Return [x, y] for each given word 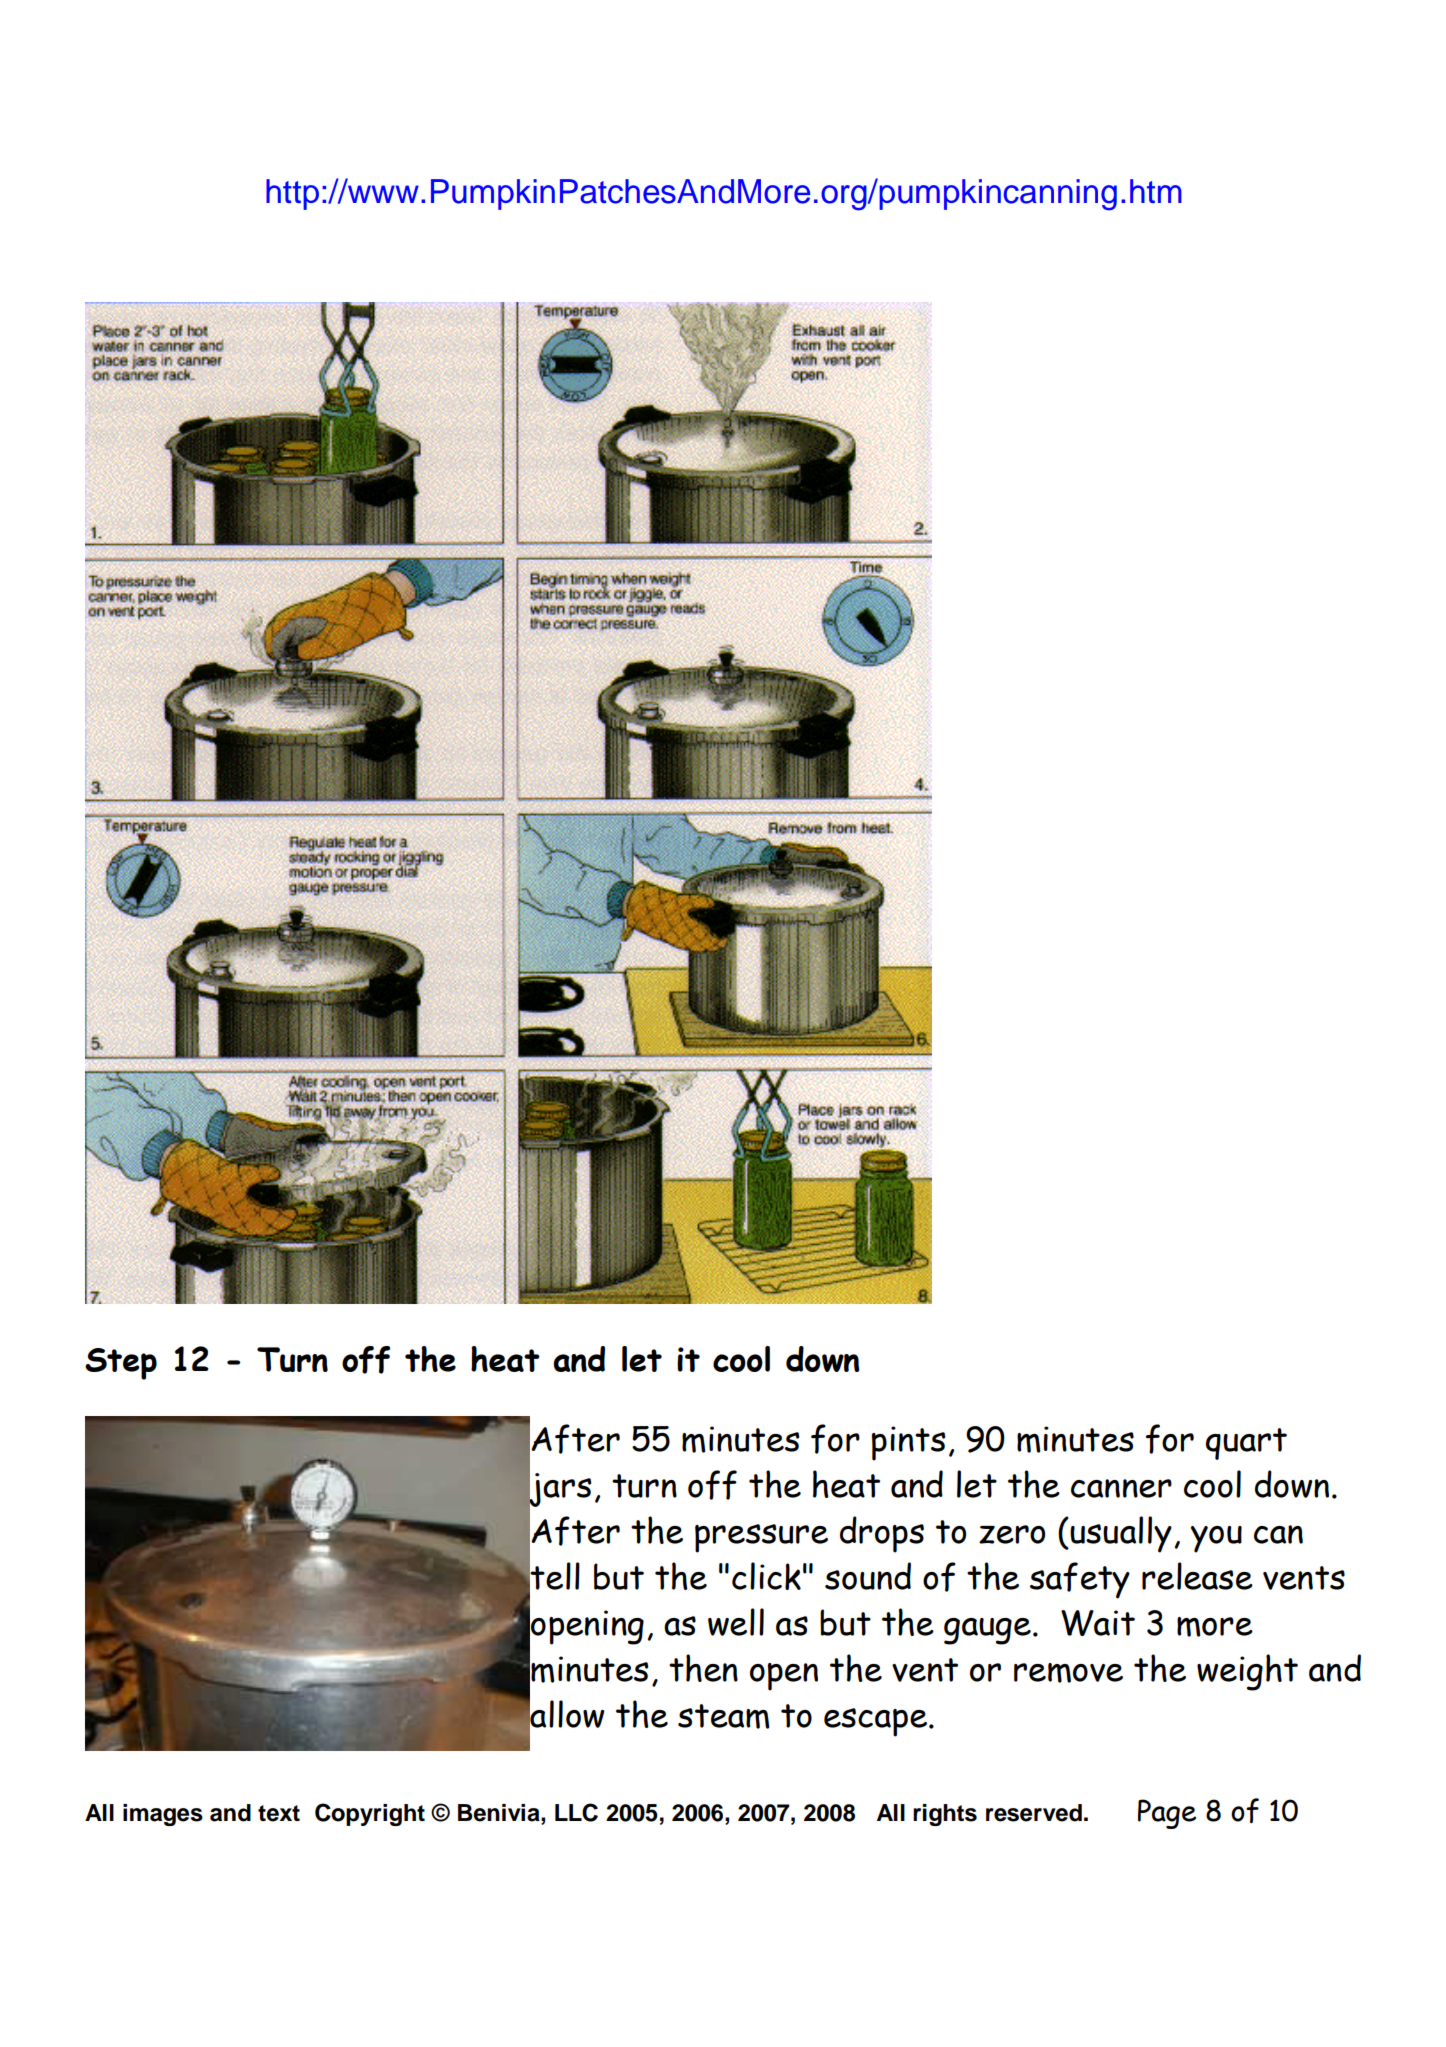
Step [121, 1364]
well [736, 1622]
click [766, 1576]
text [279, 1813]
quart [1246, 1444]
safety [1080, 1580]
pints [909, 1443]
